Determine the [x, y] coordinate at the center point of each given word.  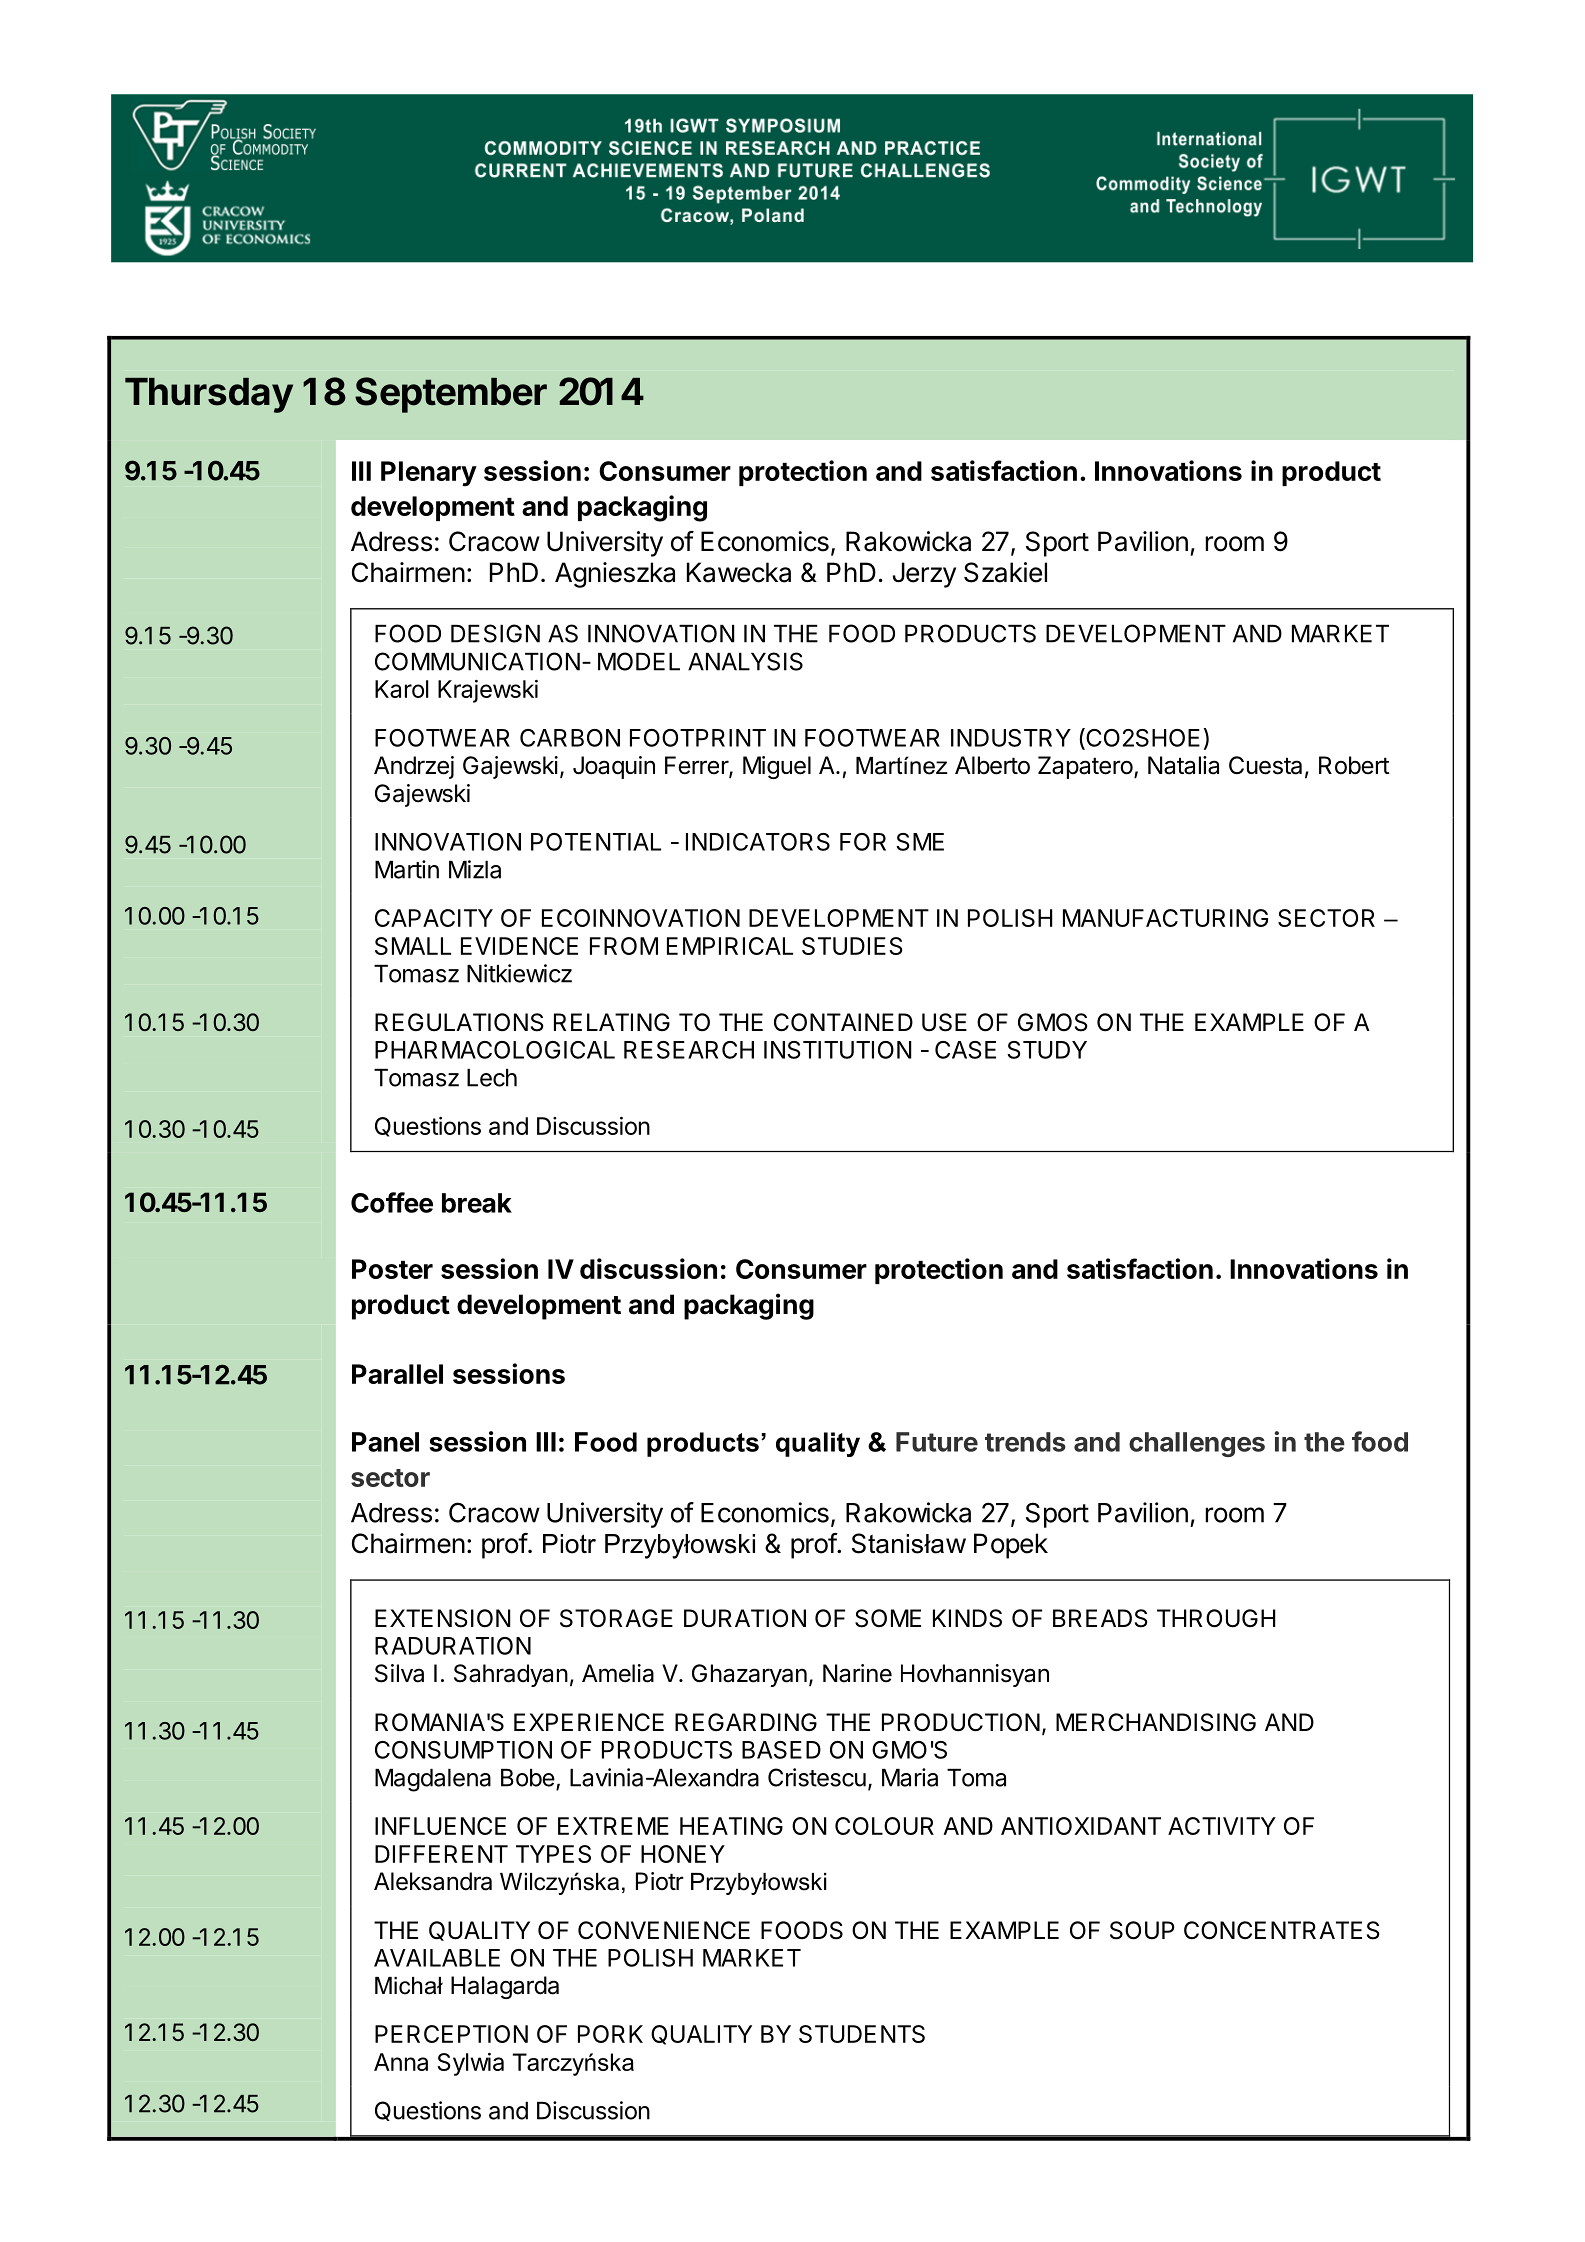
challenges [1197, 1444]
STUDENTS [862, 2034]
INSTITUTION [838, 1050]
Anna [401, 2062]
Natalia [1183, 765]
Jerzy [924, 575]
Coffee [392, 1202]
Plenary [429, 474]
